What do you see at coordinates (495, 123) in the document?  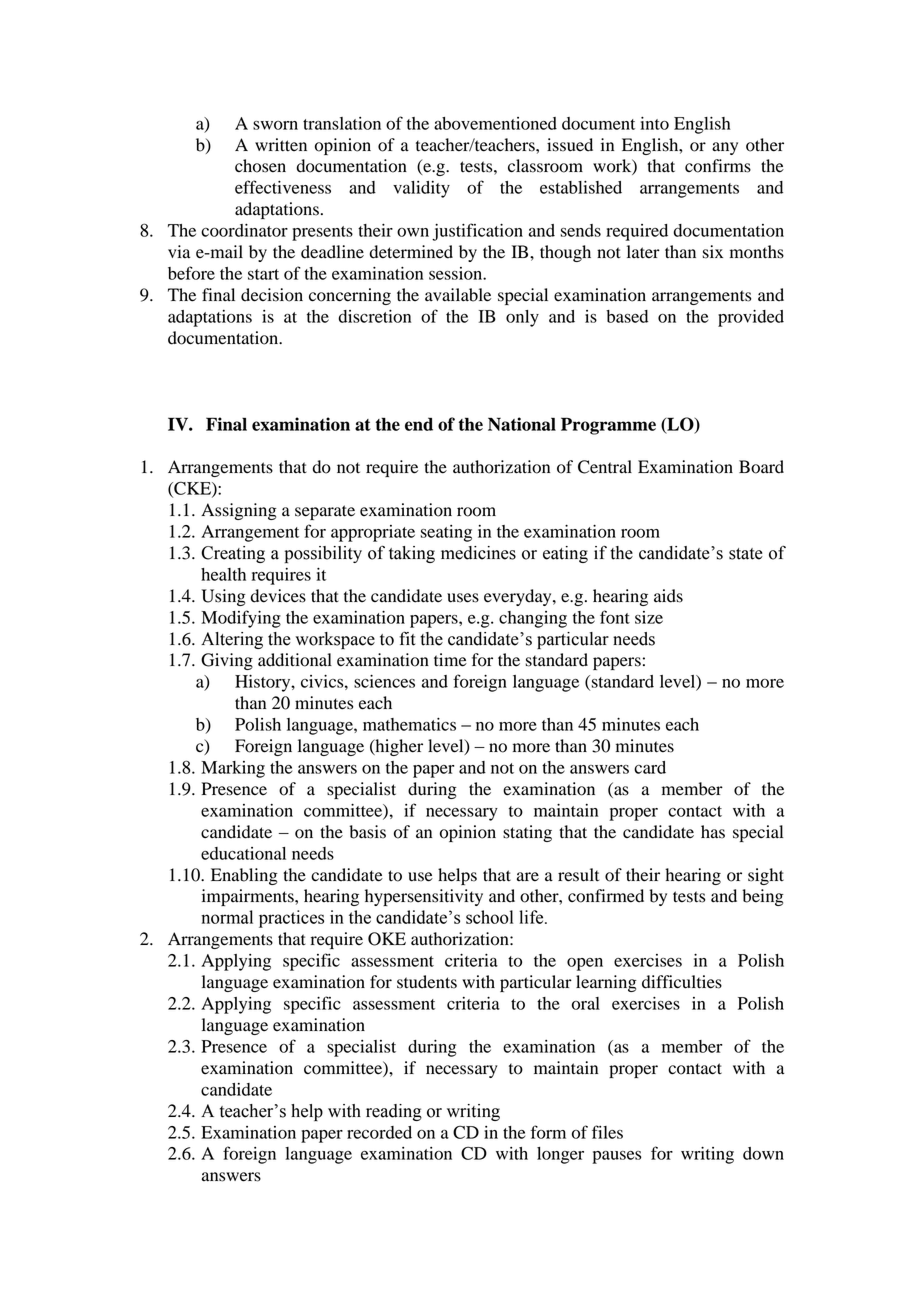 I see `abovementioned` at bounding box center [495, 123].
